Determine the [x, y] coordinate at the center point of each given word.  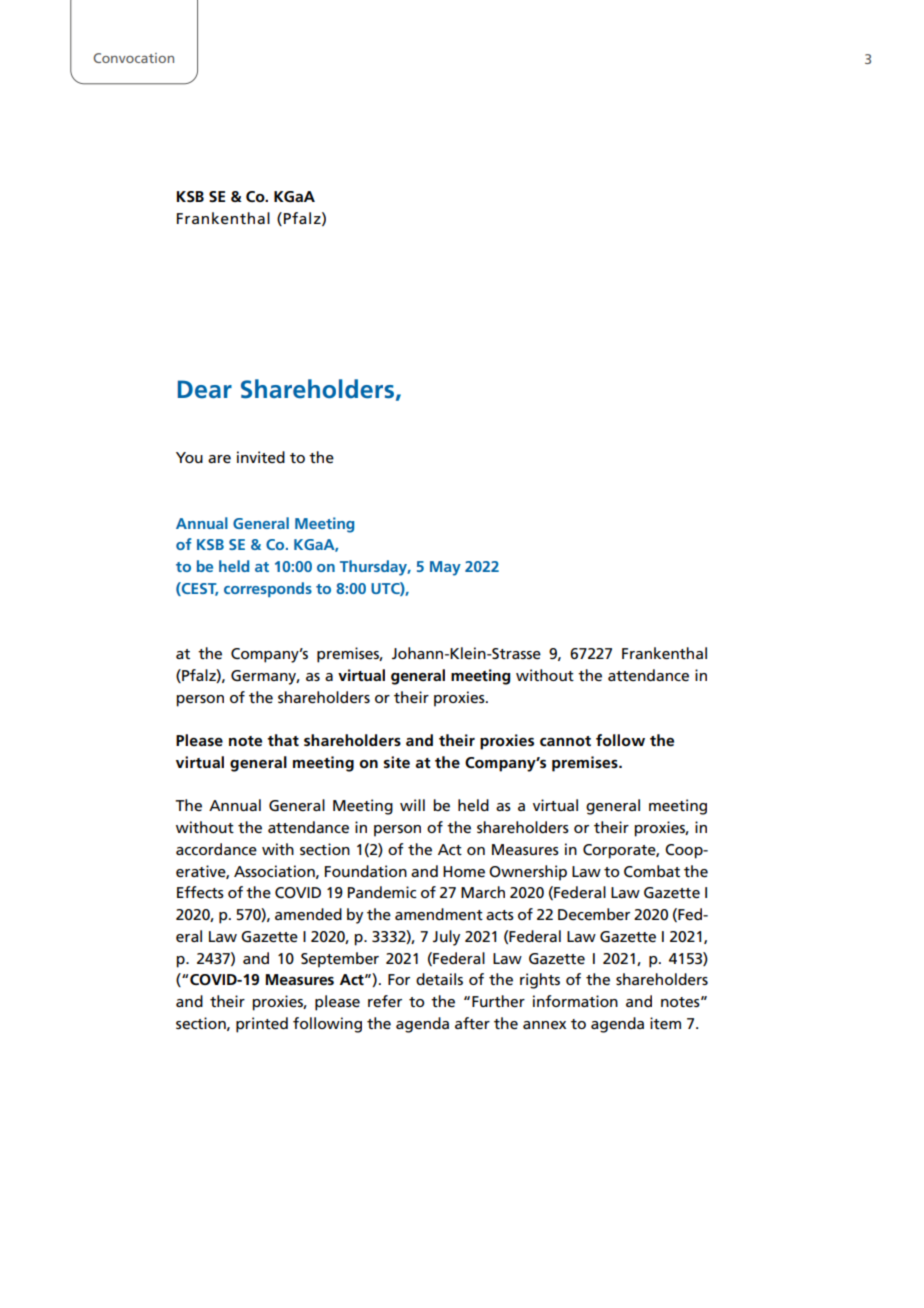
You [189, 457]
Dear [205, 389]
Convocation [133, 58]
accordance [216, 849]
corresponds [268, 589]
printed [262, 1025]
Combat [652, 871]
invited [261, 457]
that [283, 740]
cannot [565, 741]
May [445, 568]
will [412, 805]
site [397, 762]
